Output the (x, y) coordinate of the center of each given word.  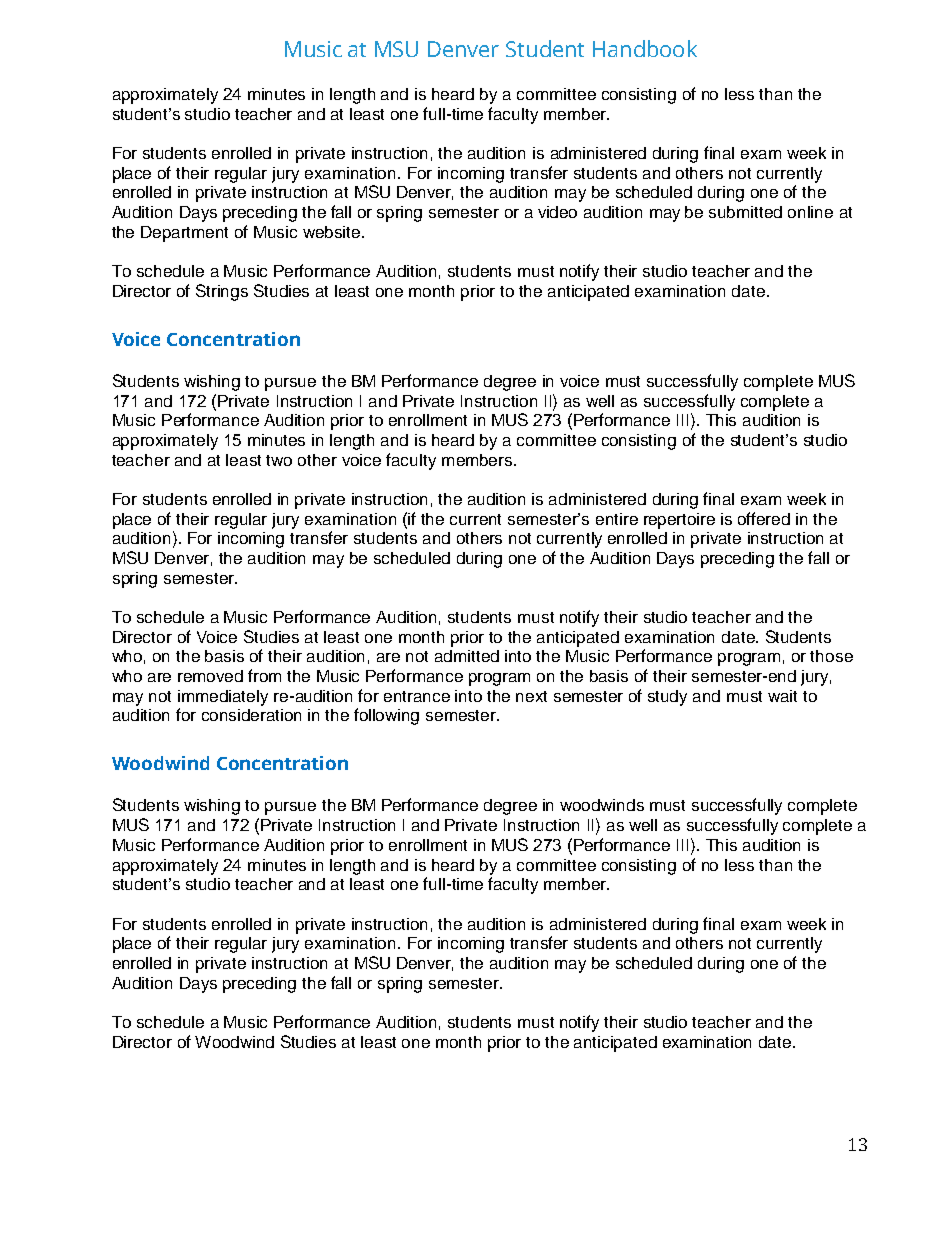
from (264, 675)
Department (184, 234)
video (557, 212)
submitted (745, 212)
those (831, 656)
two (279, 460)
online (810, 212)
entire (617, 519)
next (531, 696)
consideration (251, 715)
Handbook (645, 48)
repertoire (679, 521)
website (333, 232)
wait (782, 696)
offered (764, 518)
